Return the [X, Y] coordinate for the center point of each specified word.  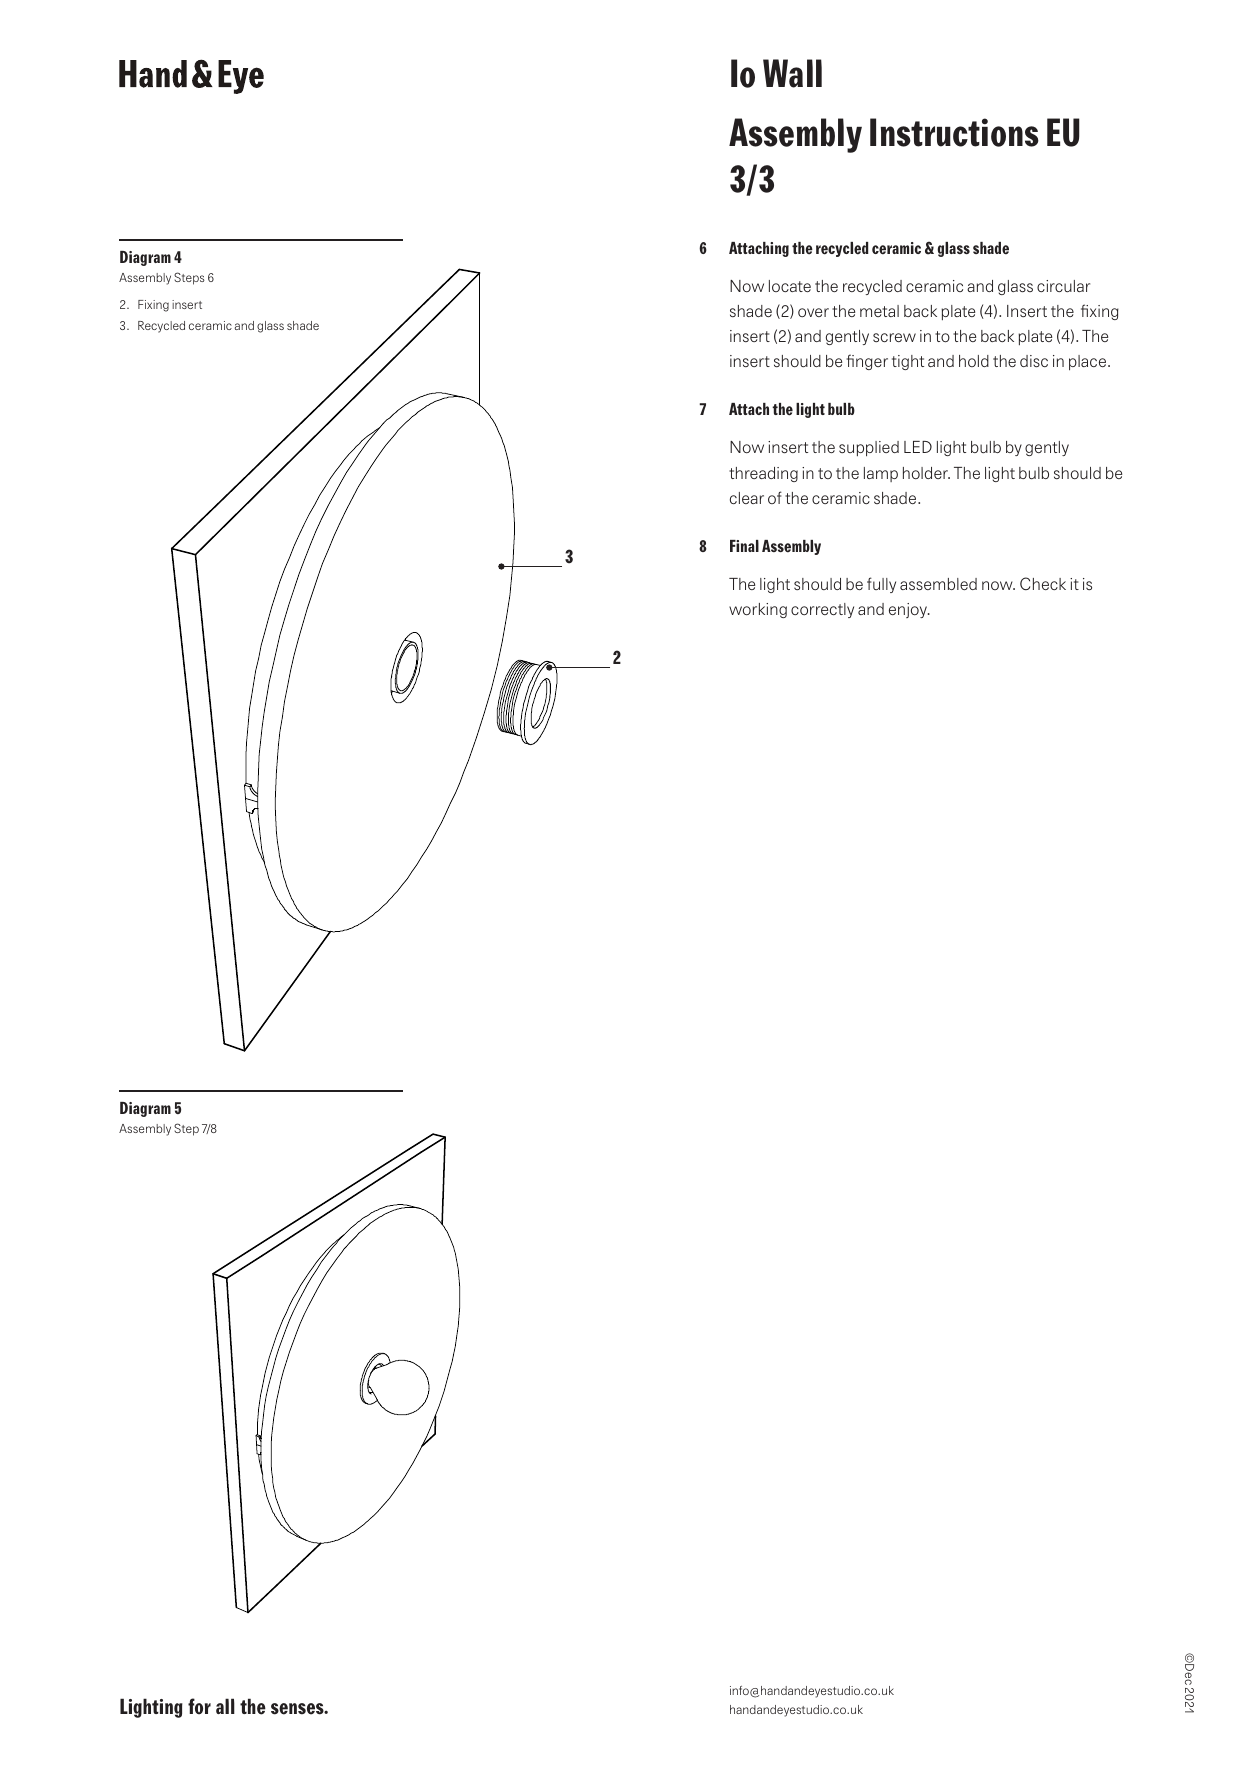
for [199, 1706]
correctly [822, 610]
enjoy [909, 610]
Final [744, 546]
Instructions [954, 132]
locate [790, 286]
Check [1043, 583]
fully [881, 585]
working [758, 610]
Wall [792, 73]
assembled [938, 584]
